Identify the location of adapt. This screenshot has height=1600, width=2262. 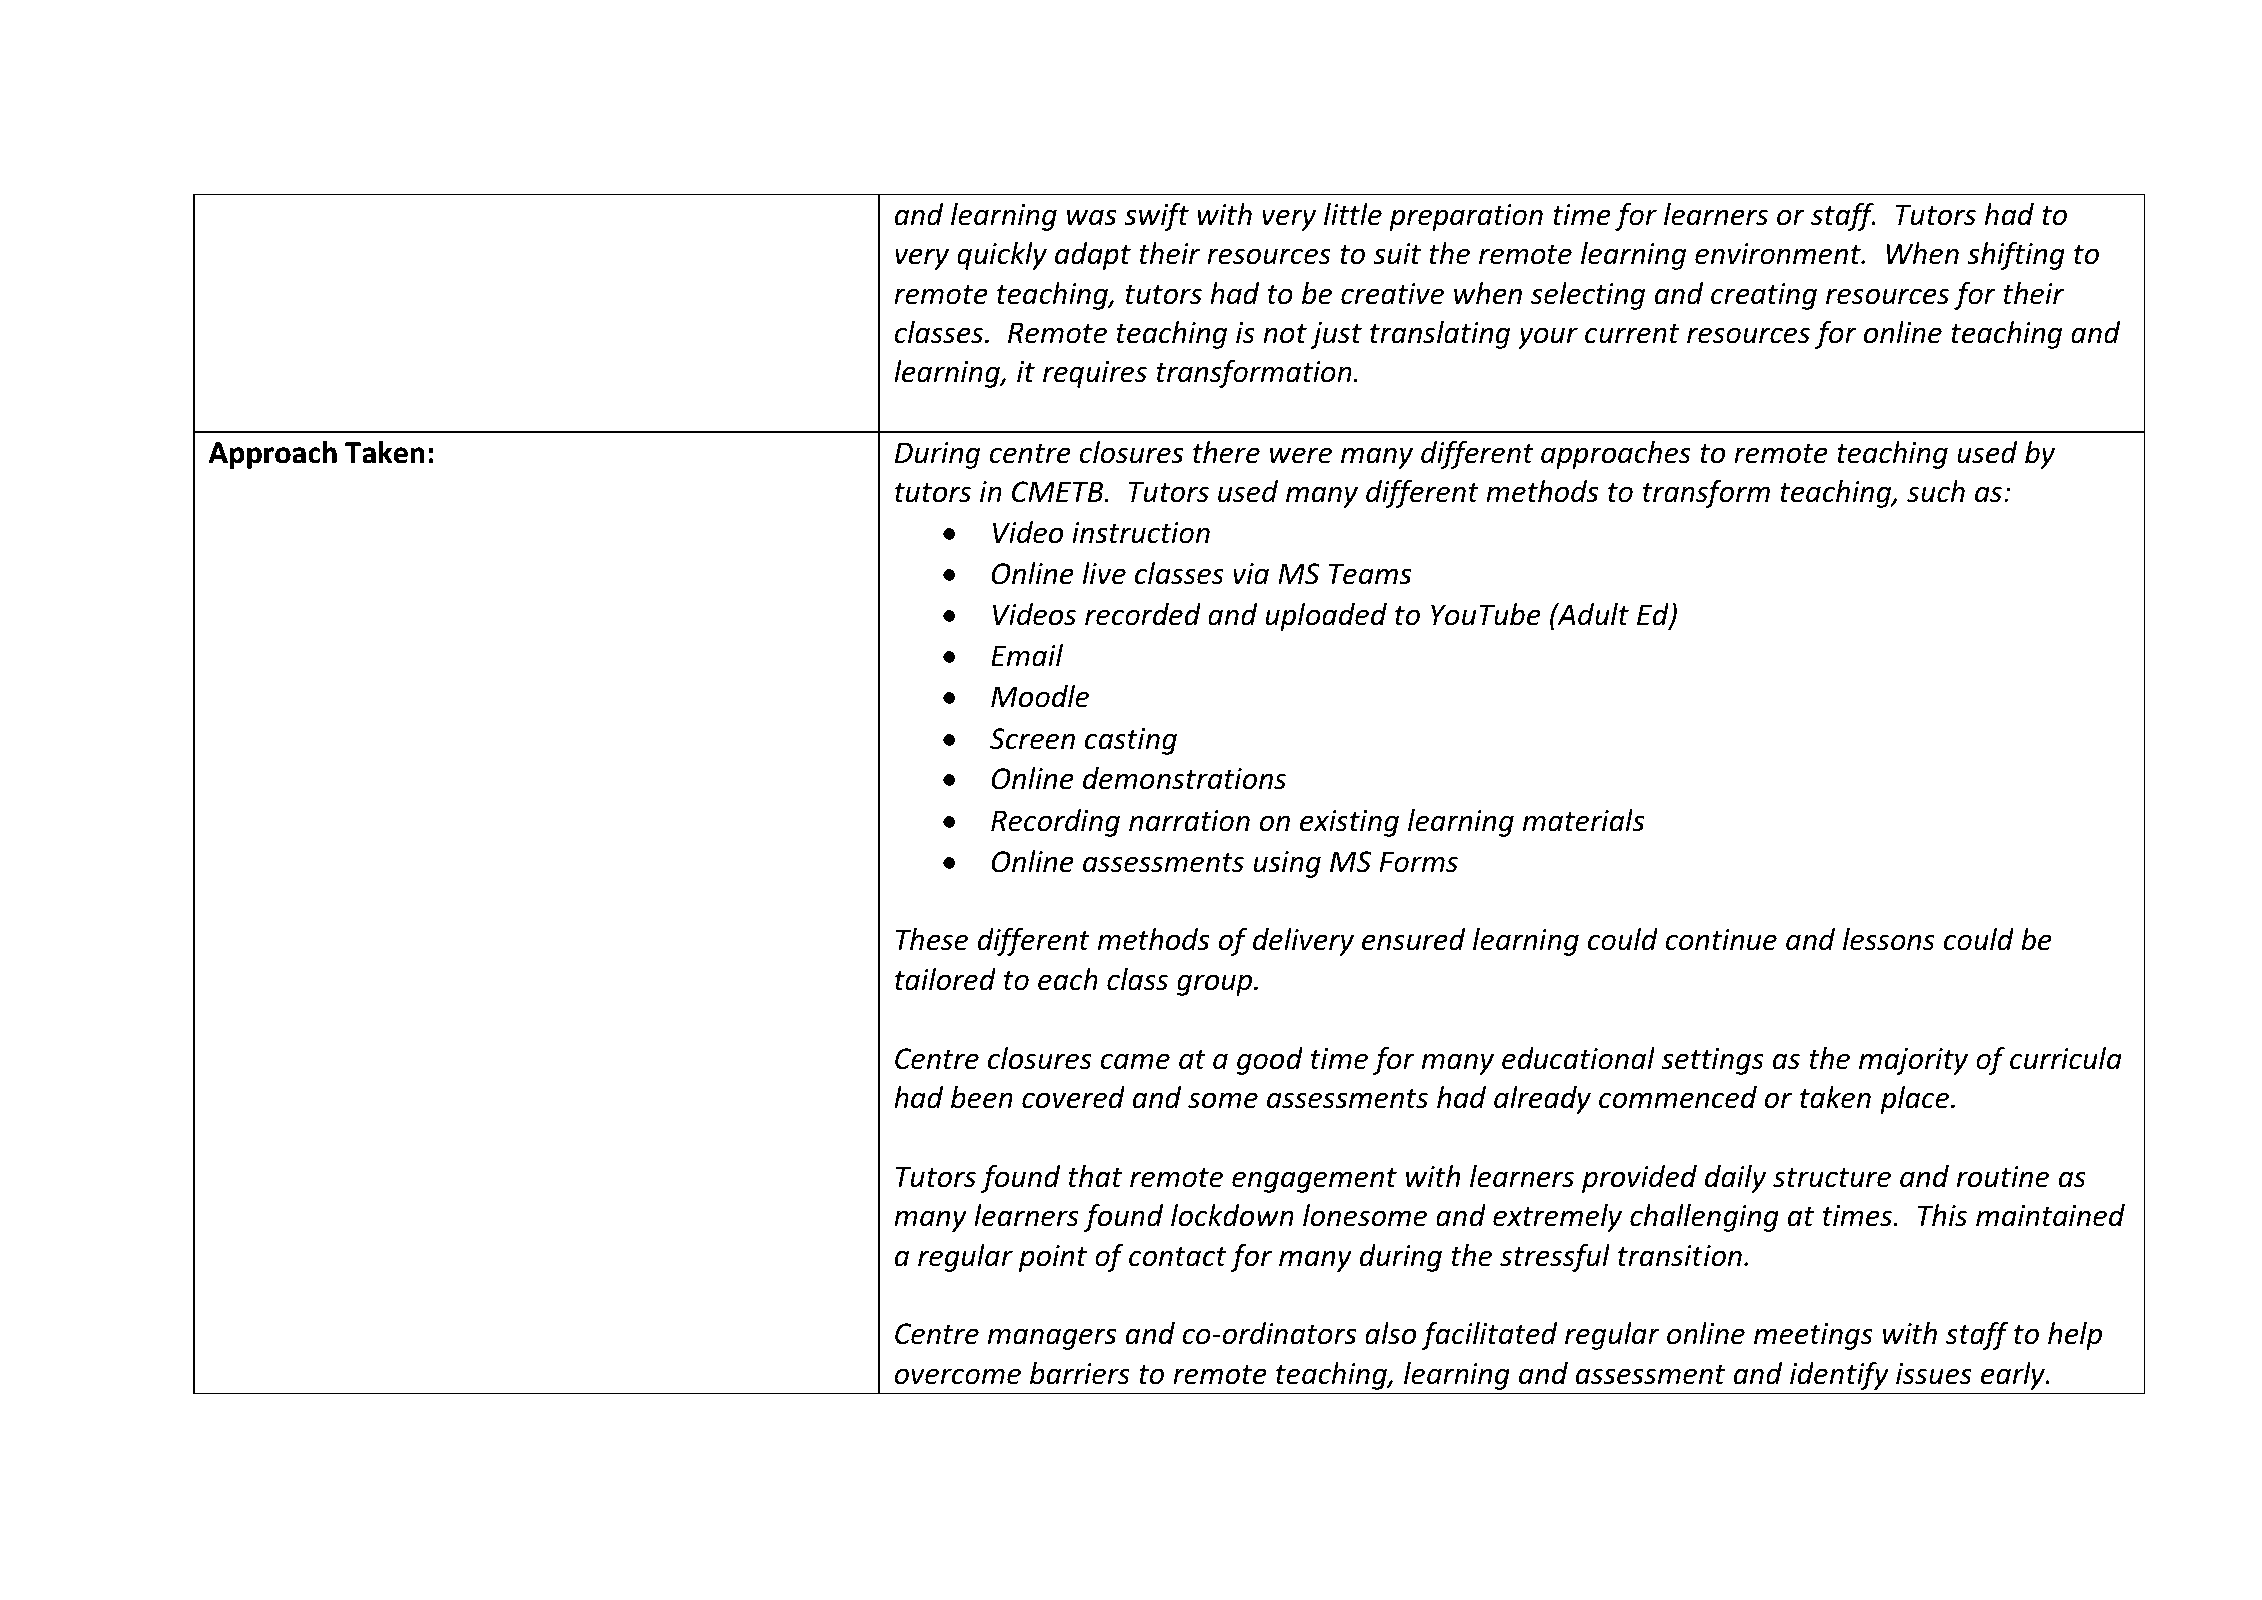
(1093, 256).
